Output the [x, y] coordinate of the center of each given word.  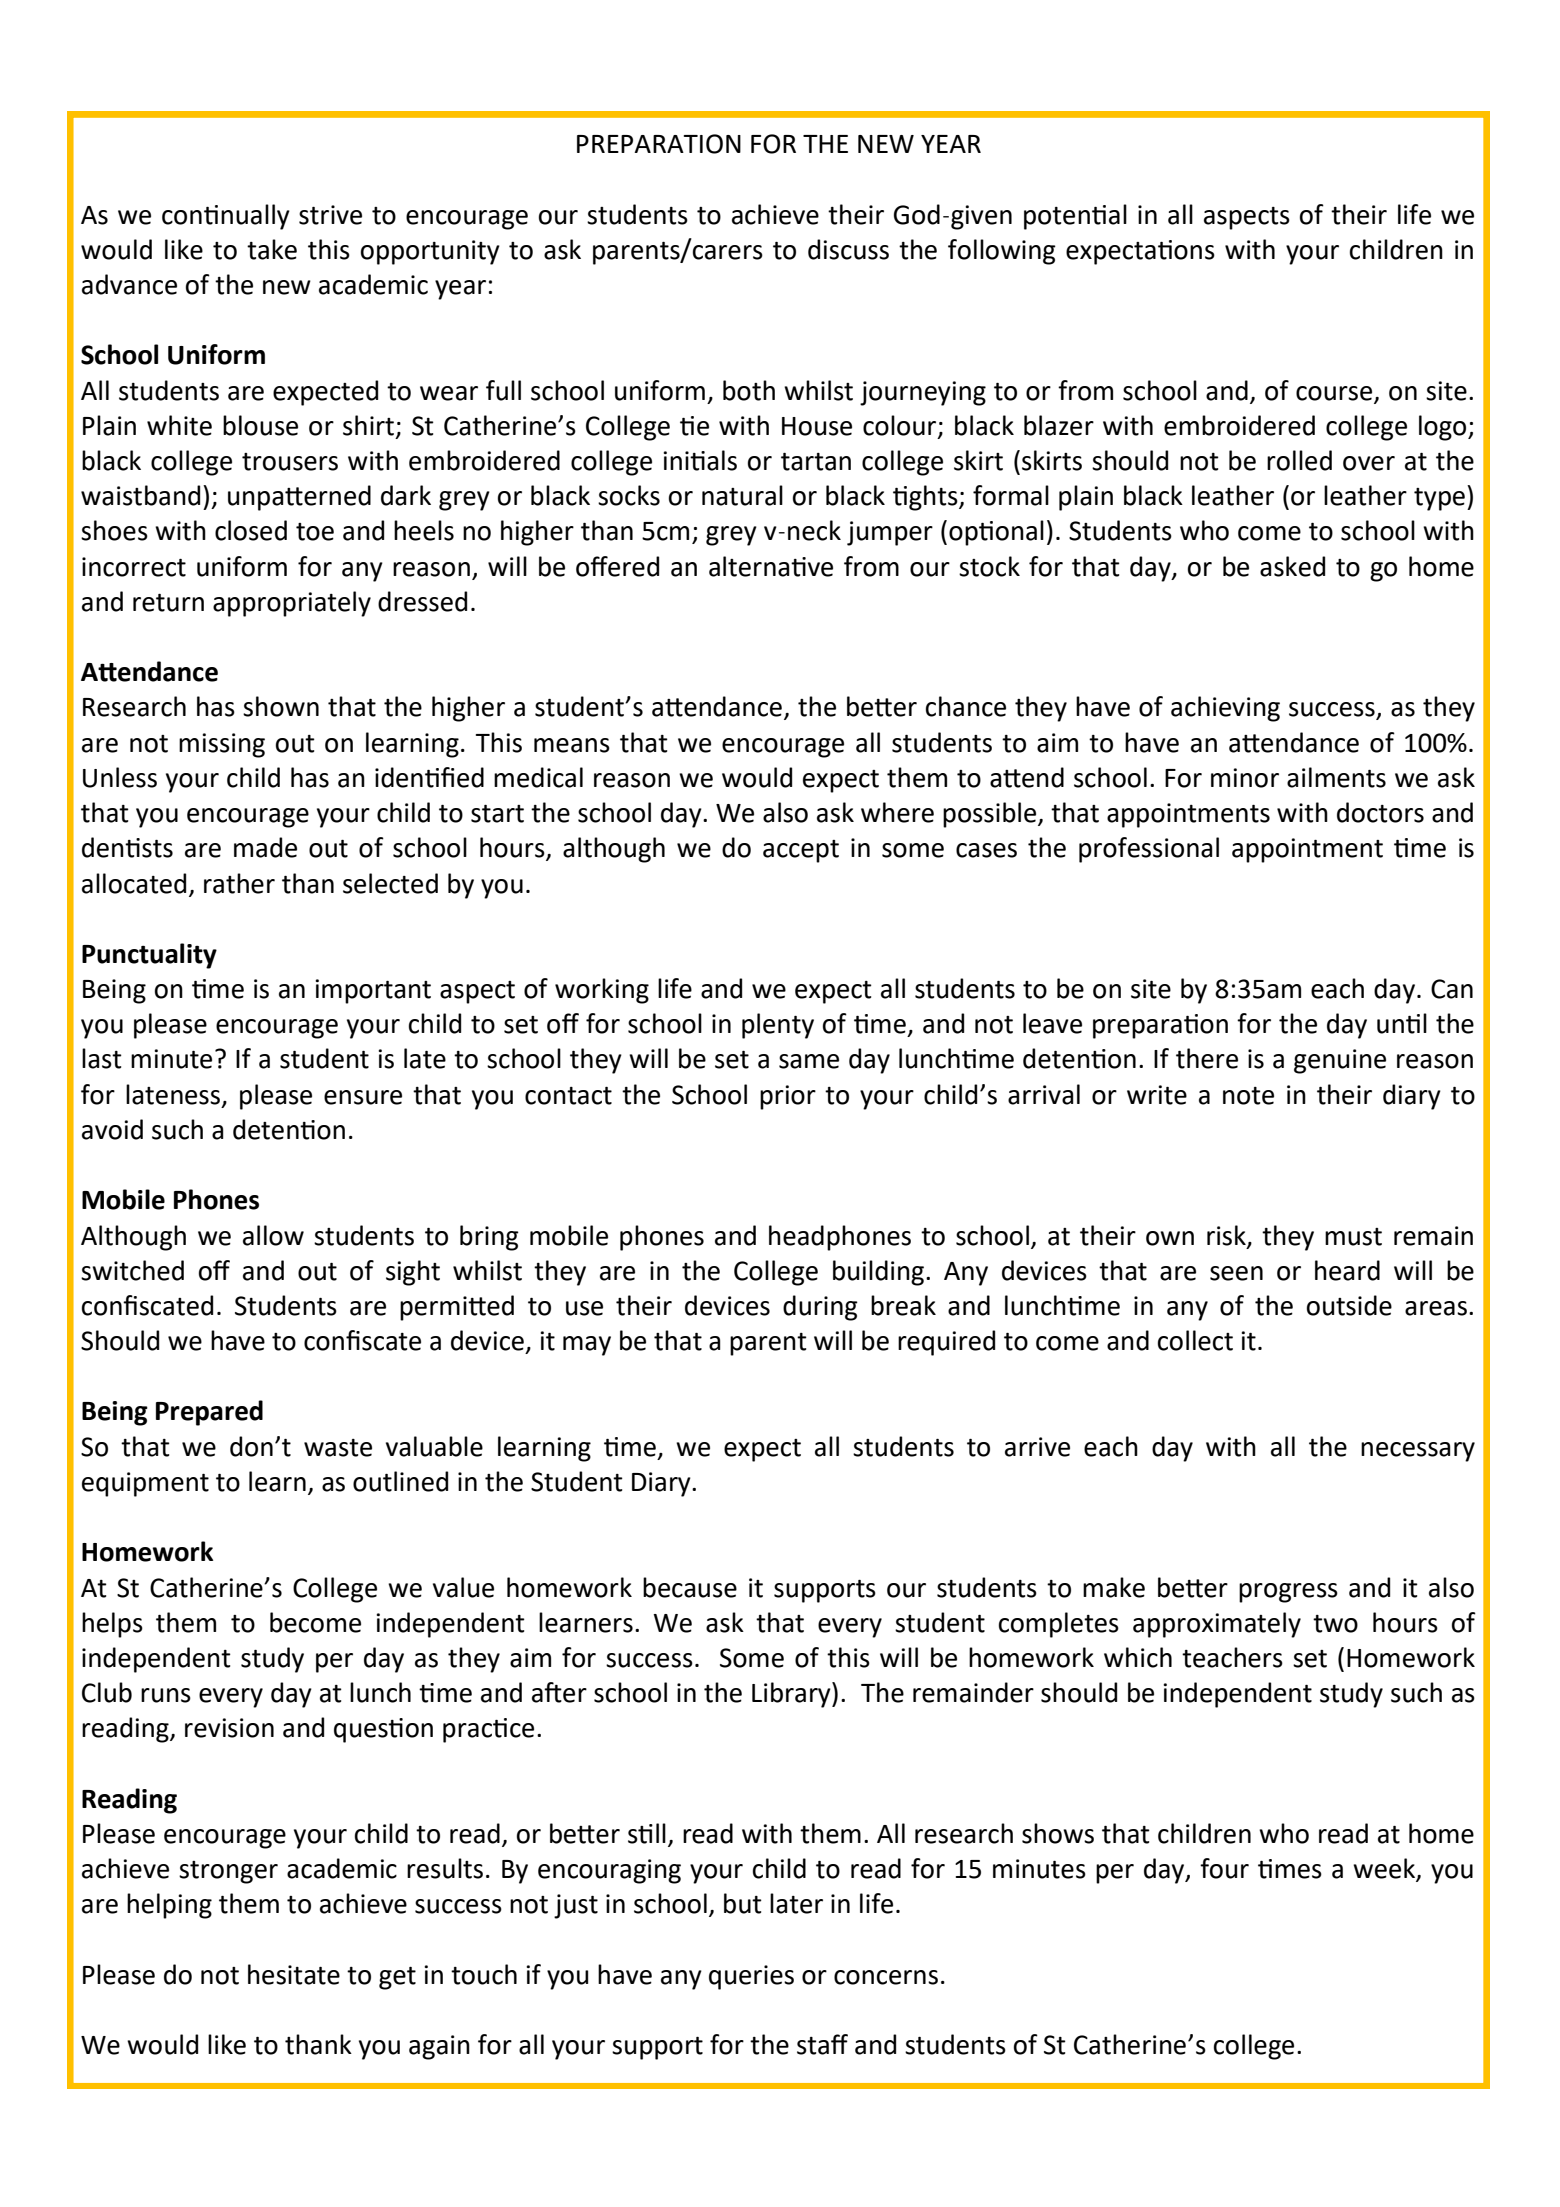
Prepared [209, 1413]
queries [751, 1977]
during [820, 1308]
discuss [848, 249]
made [265, 847]
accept [801, 851]
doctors [1380, 812]
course [1334, 393]
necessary [1418, 1452]
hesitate [294, 1974]
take [272, 249]
